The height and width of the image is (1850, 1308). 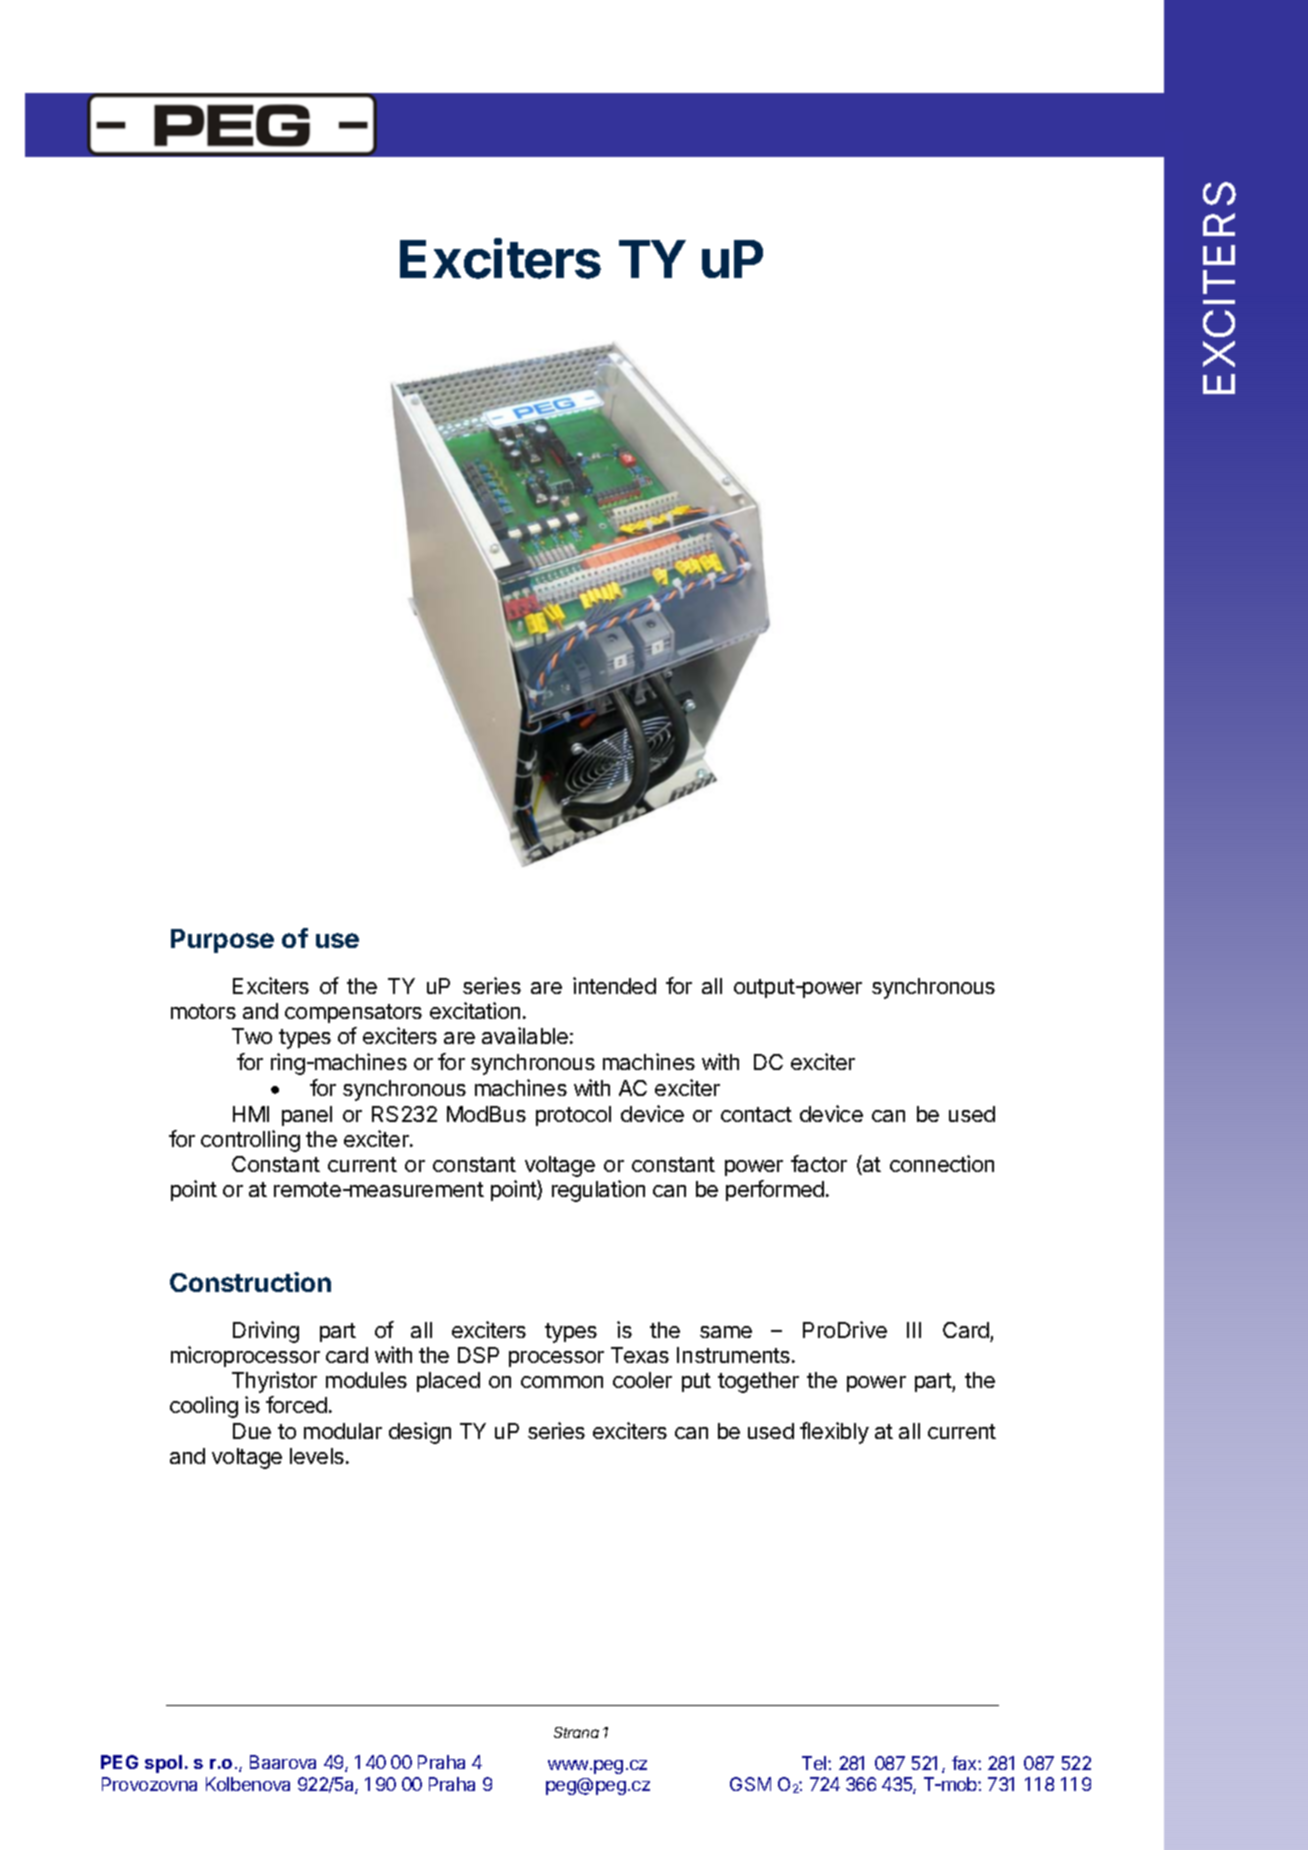 I want to click on Tel, so click(x=815, y=1763).
